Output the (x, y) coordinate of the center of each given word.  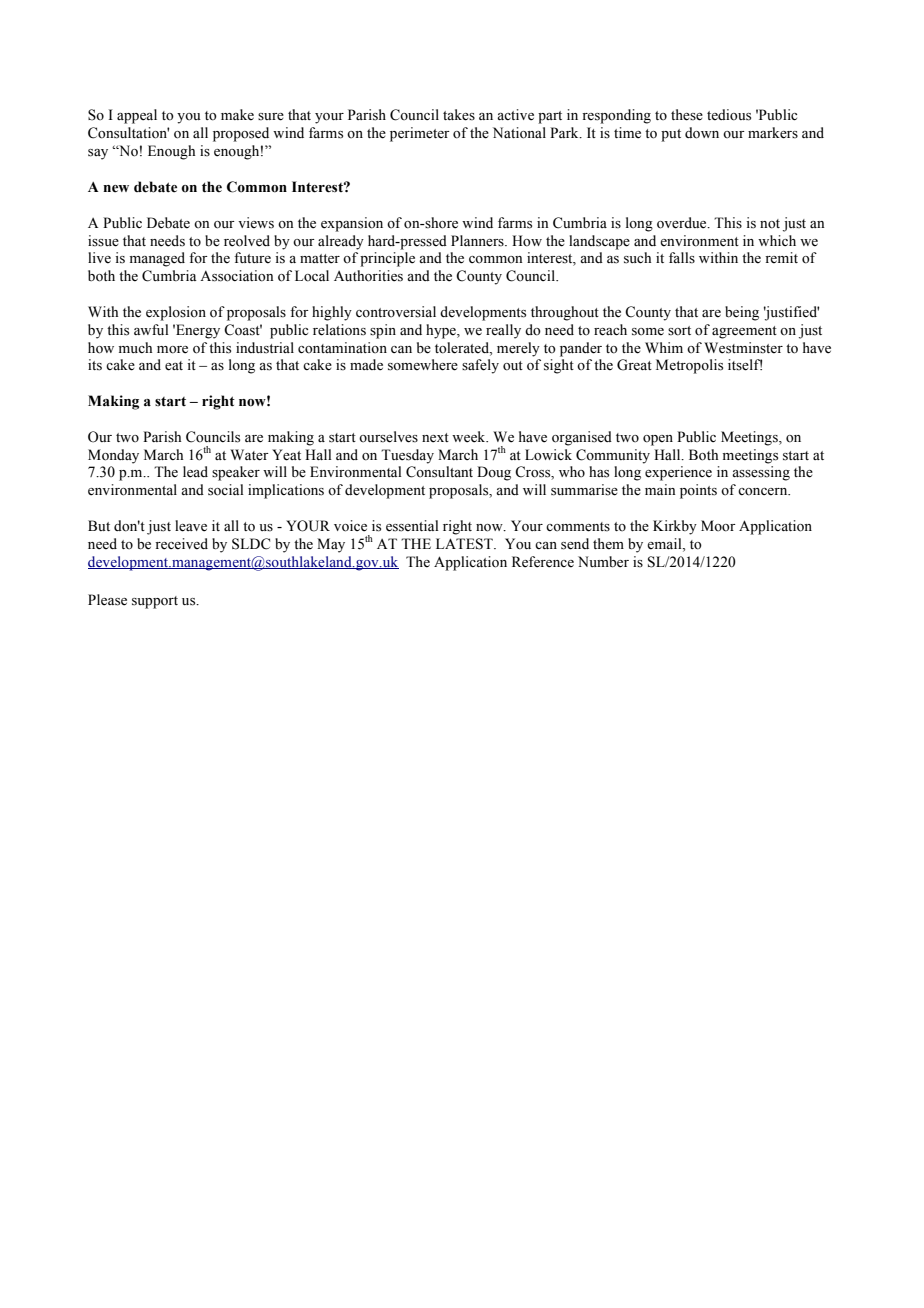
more (172, 350)
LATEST (465, 544)
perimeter (420, 134)
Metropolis (689, 366)
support (155, 602)
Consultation (129, 133)
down (702, 133)
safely (480, 366)
